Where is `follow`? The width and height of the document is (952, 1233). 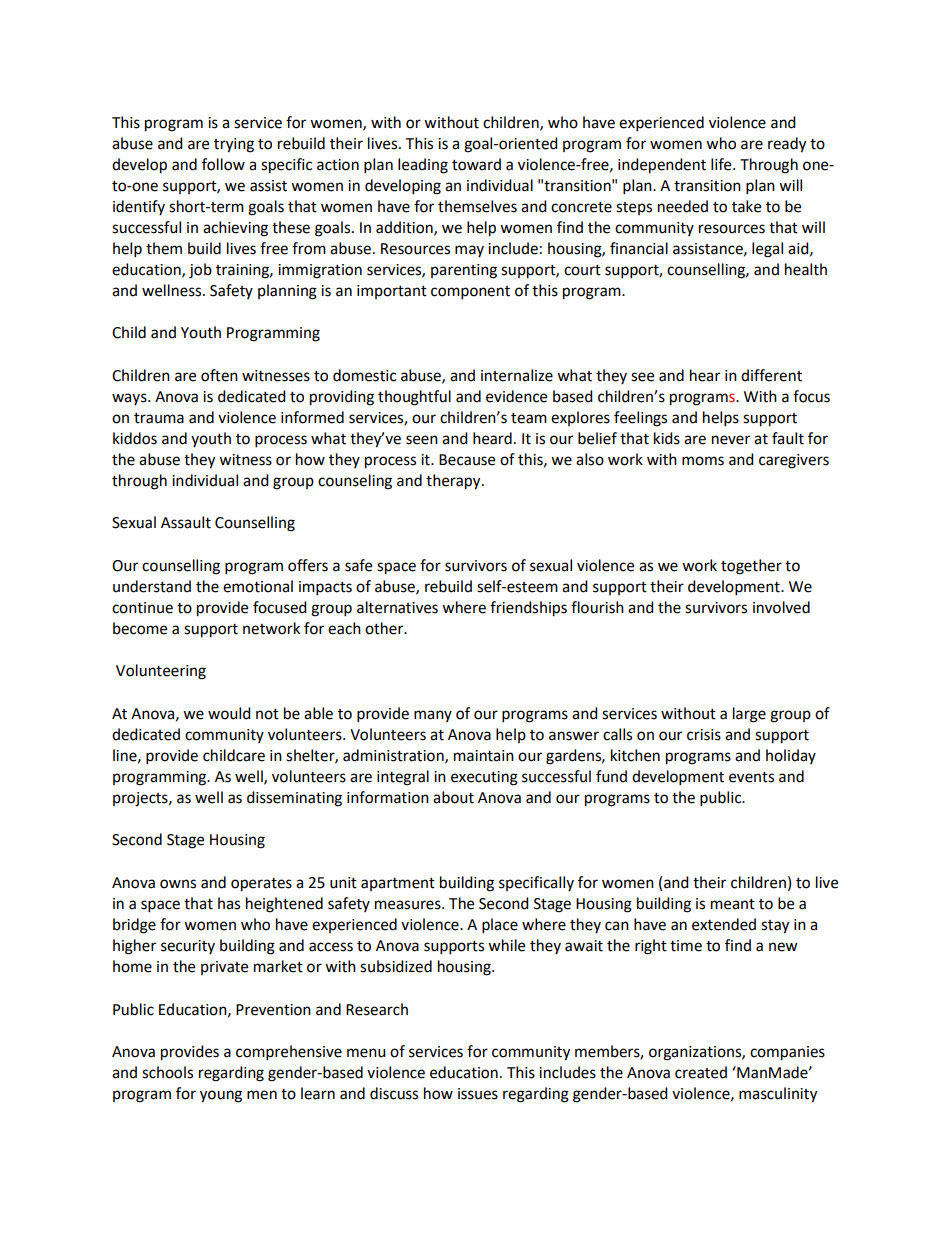
follow is located at coordinates (223, 164).
